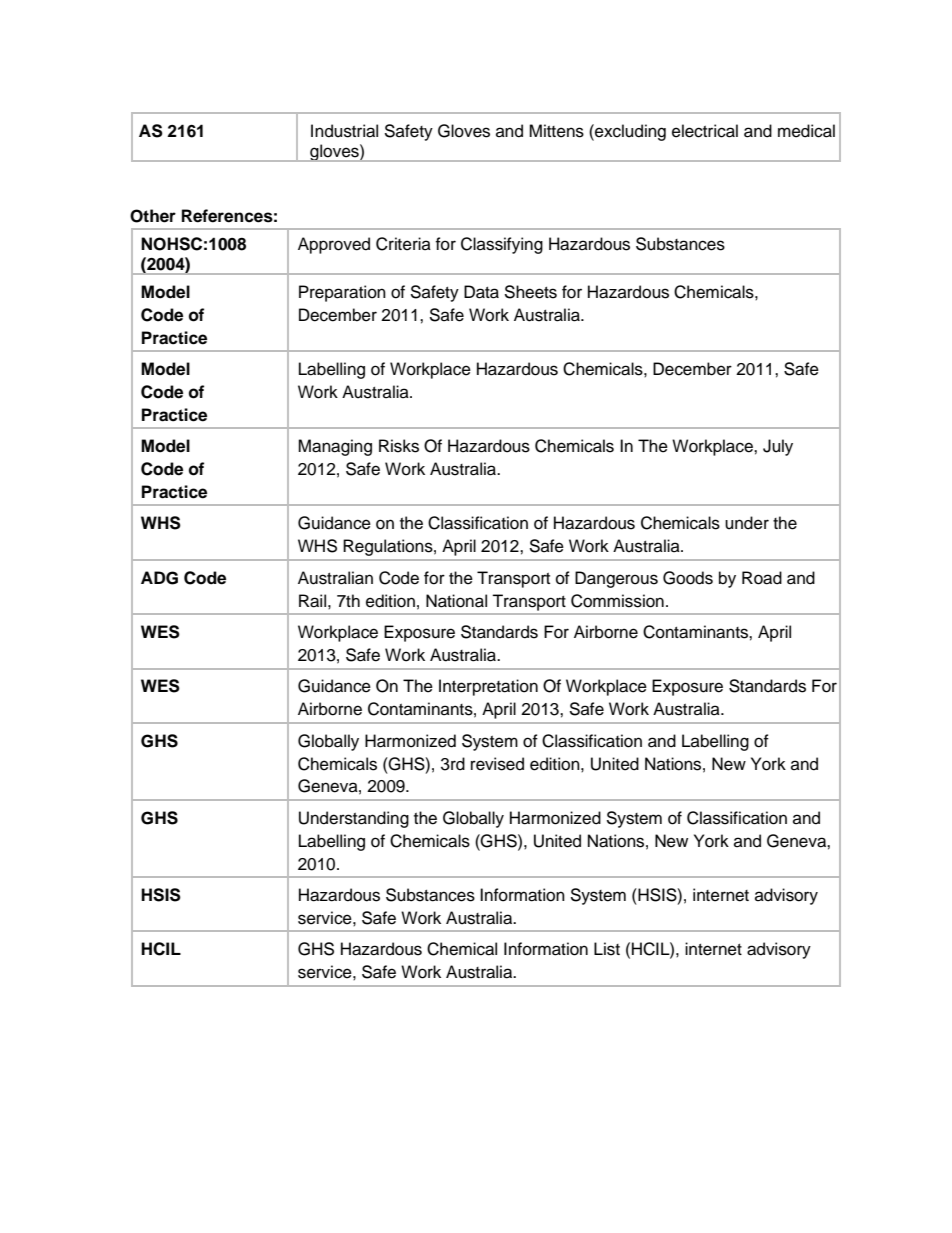 This image has height=1233, width=952. I want to click on Interpretation, so click(488, 687).
